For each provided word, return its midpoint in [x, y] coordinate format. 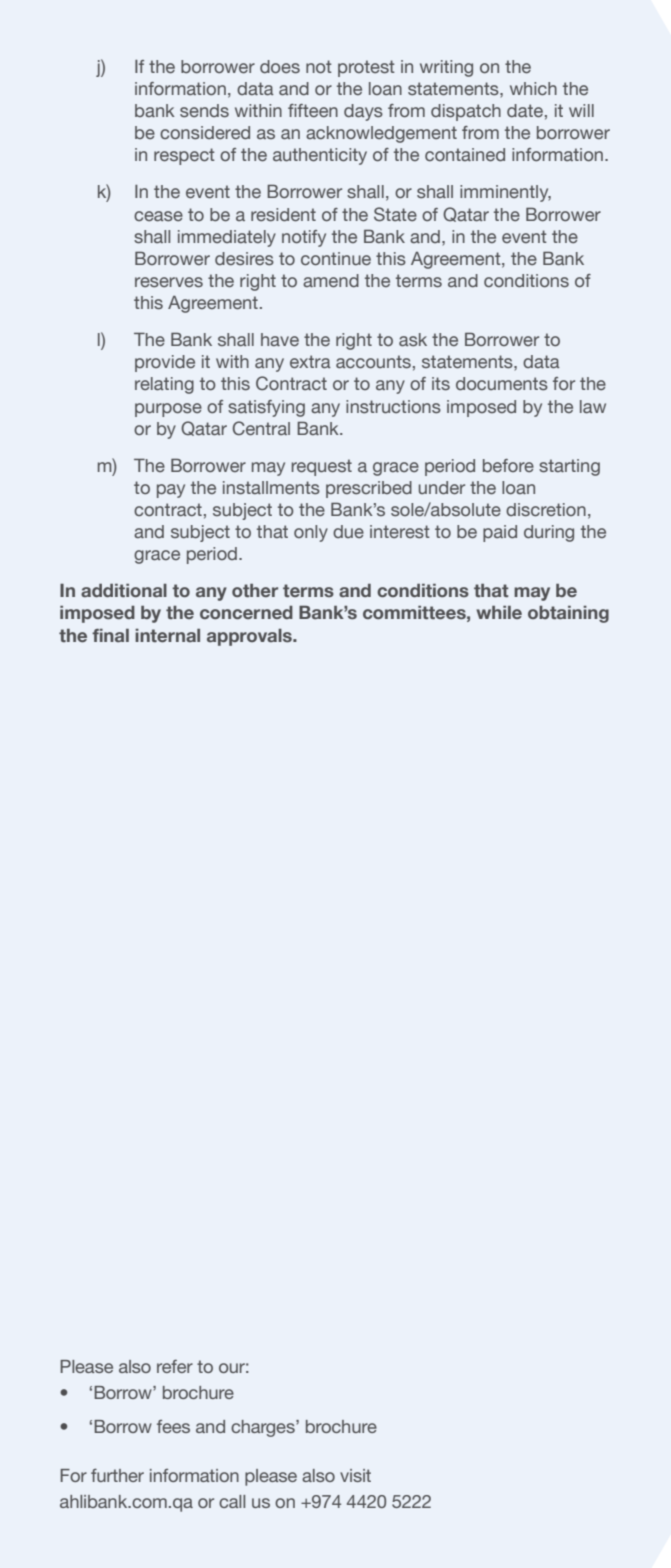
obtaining [568, 614]
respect [184, 156]
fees [173, 1426]
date [525, 111]
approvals [250, 637]
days [363, 112]
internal [167, 635]
